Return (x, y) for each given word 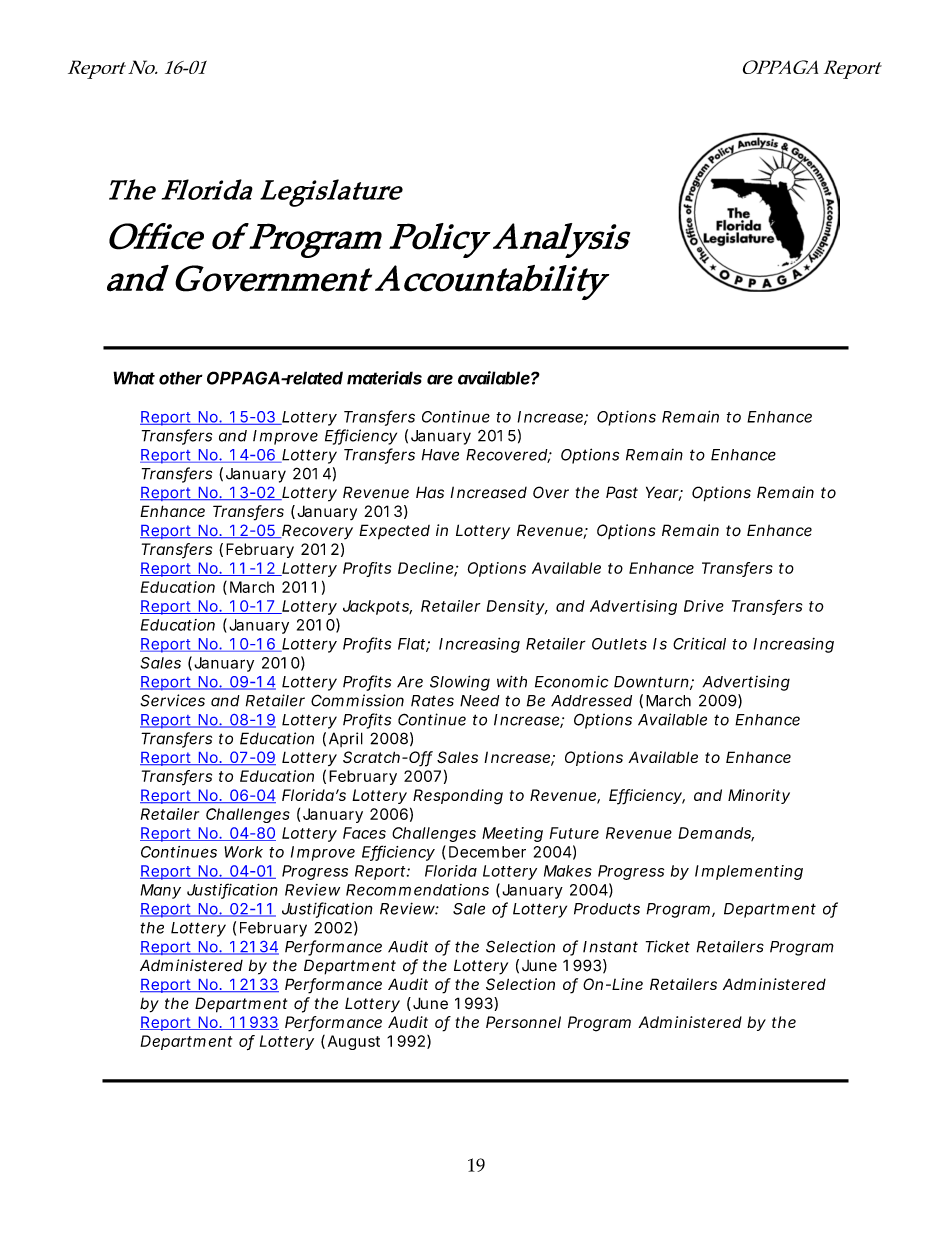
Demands (716, 834)
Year (664, 493)
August (354, 1042)
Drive (704, 606)
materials (384, 378)
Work (243, 852)
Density (517, 607)
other (181, 378)
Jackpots (377, 607)
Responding (458, 797)
